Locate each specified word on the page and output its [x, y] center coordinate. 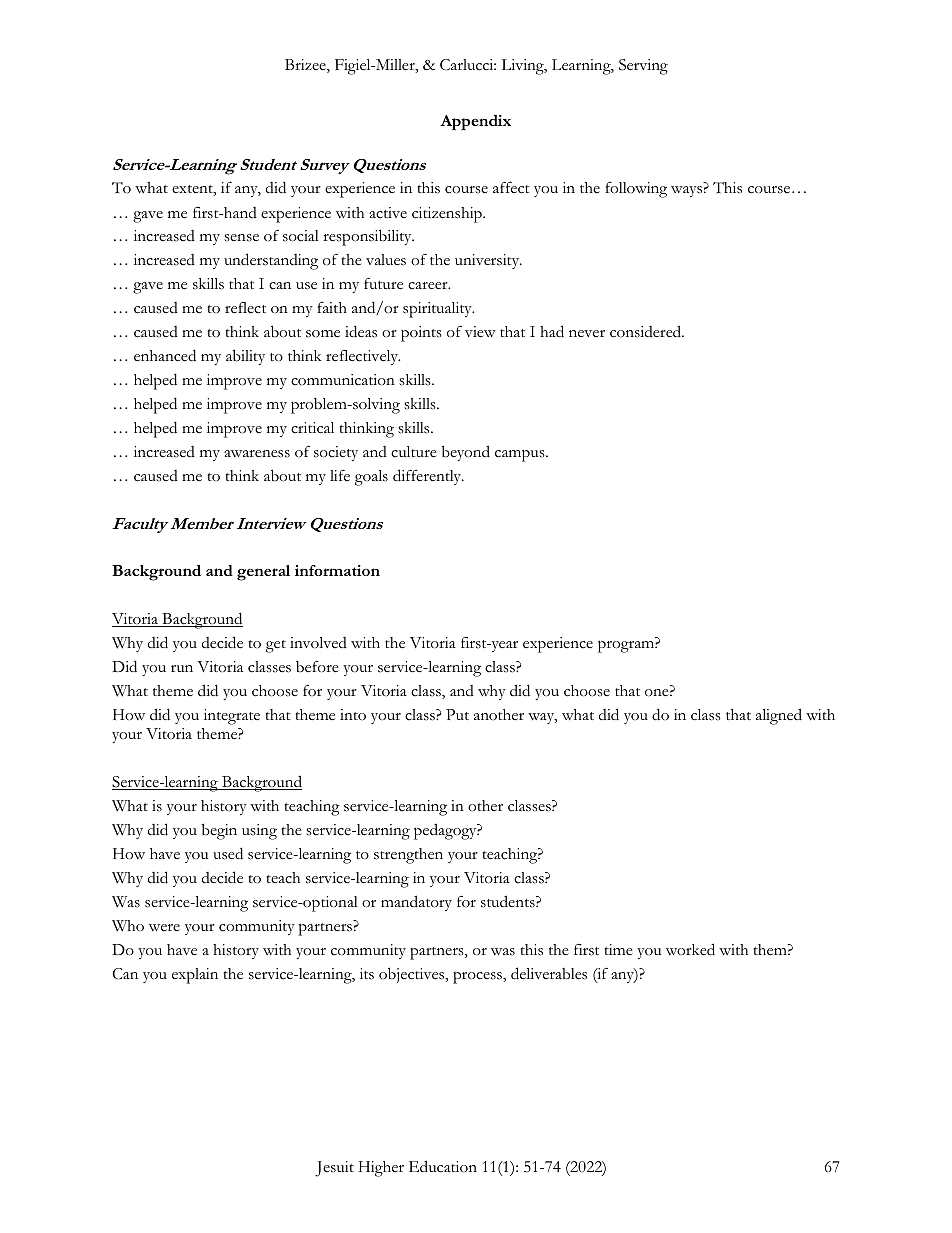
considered [647, 331]
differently [428, 477]
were [164, 927]
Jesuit [334, 1169]
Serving [643, 67]
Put [457, 714]
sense [241, 238]
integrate [232, 717]
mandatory [416, 903]
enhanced [165, 355]
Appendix [475, 123]
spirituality [438, 310]
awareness [257, 454]
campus [521, 455]
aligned [779, 716]
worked [690, 949]
